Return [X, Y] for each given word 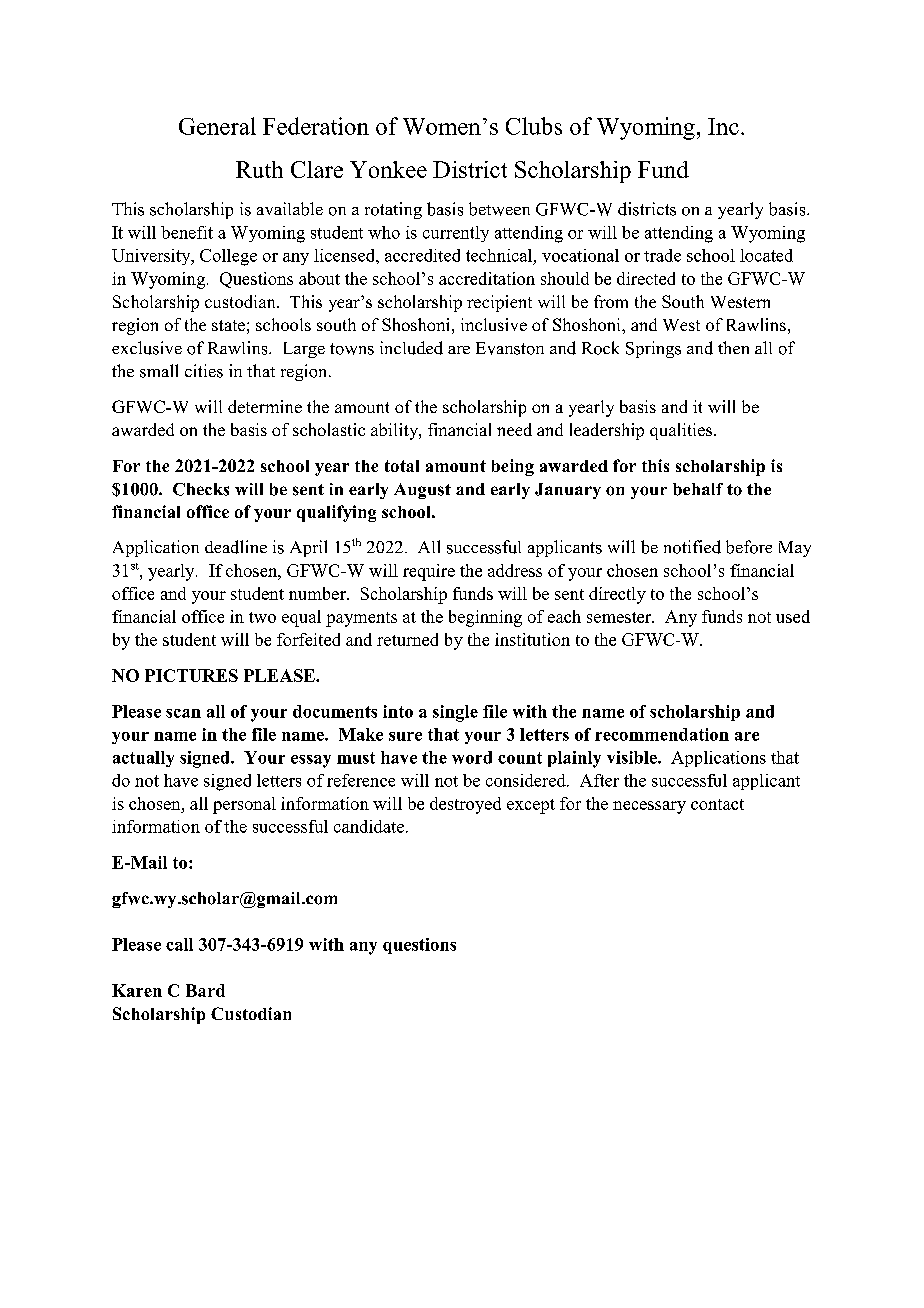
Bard [205, 990]
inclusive [494, 324]
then [733, 347]
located [766, 255]
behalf [698, 489]
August [422, 491]
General [217, 126]
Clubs [534, 126]
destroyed [465, 805]
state [228, 325]
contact [717, 804]
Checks [201, 489]
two [262, 617]
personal [244, 805]
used [793, 616]
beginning [485, 618]
